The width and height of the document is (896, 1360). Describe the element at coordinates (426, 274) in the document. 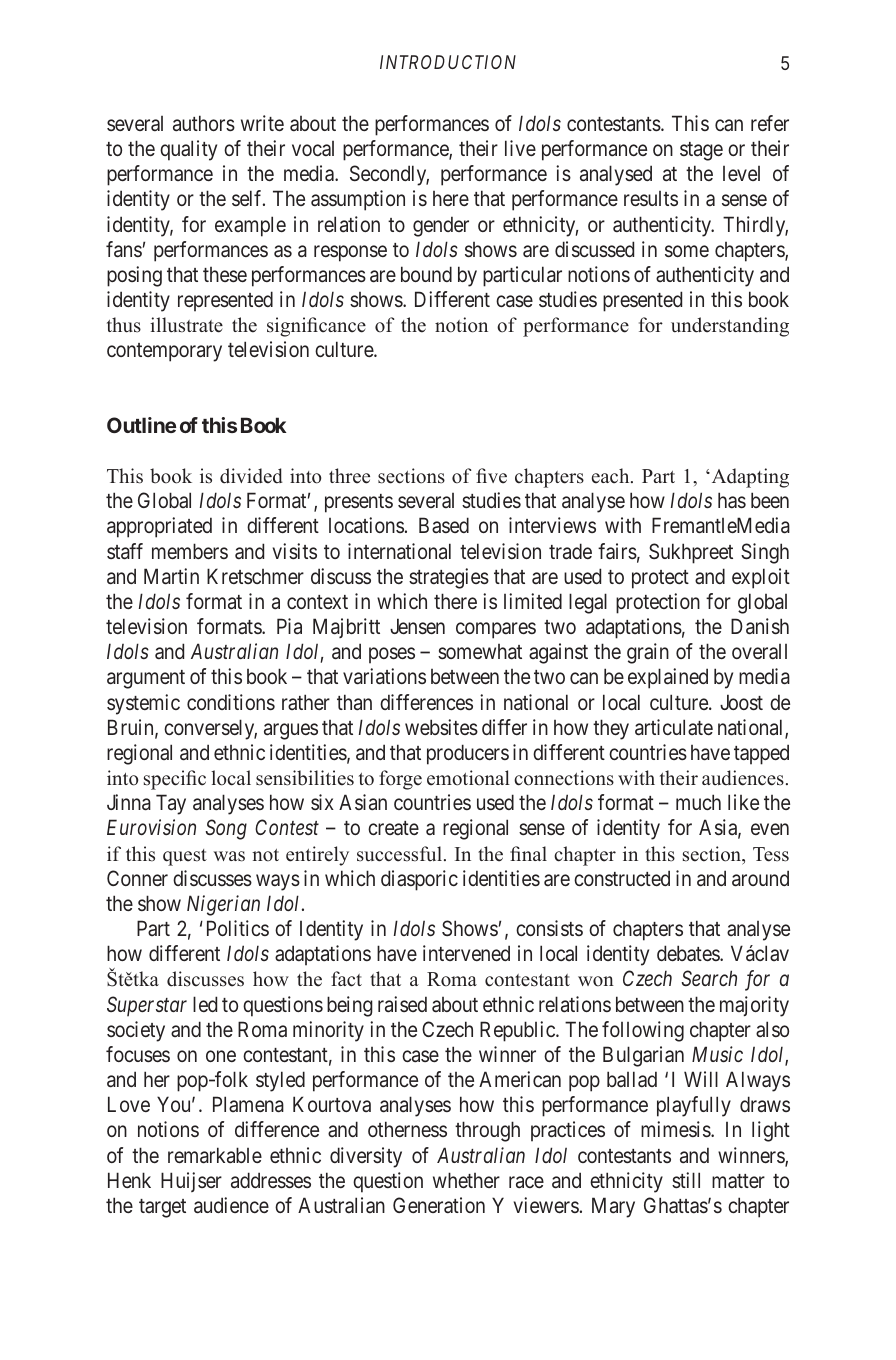

I see `bound` at that location.
